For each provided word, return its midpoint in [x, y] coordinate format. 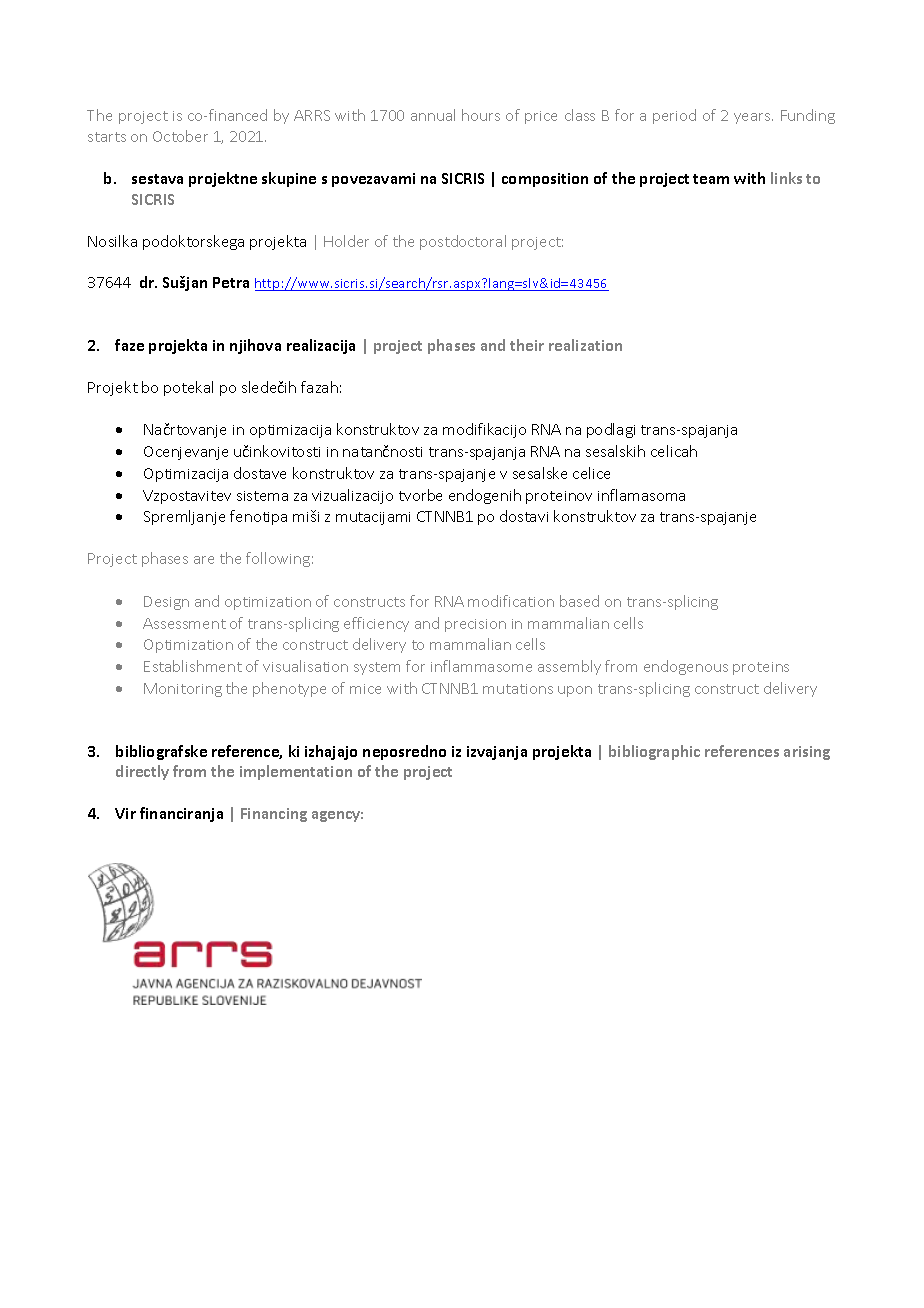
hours [481, 115]
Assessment [184, 623]
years [753, 118]
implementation [296, 772]
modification [511, 601]
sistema [262, 496]
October [180, 136]
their [527, 345]
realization [585, 345]
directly [142, 772]
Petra [231, 282]
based [579, 601]
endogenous [686, 667]
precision [475, 625]
